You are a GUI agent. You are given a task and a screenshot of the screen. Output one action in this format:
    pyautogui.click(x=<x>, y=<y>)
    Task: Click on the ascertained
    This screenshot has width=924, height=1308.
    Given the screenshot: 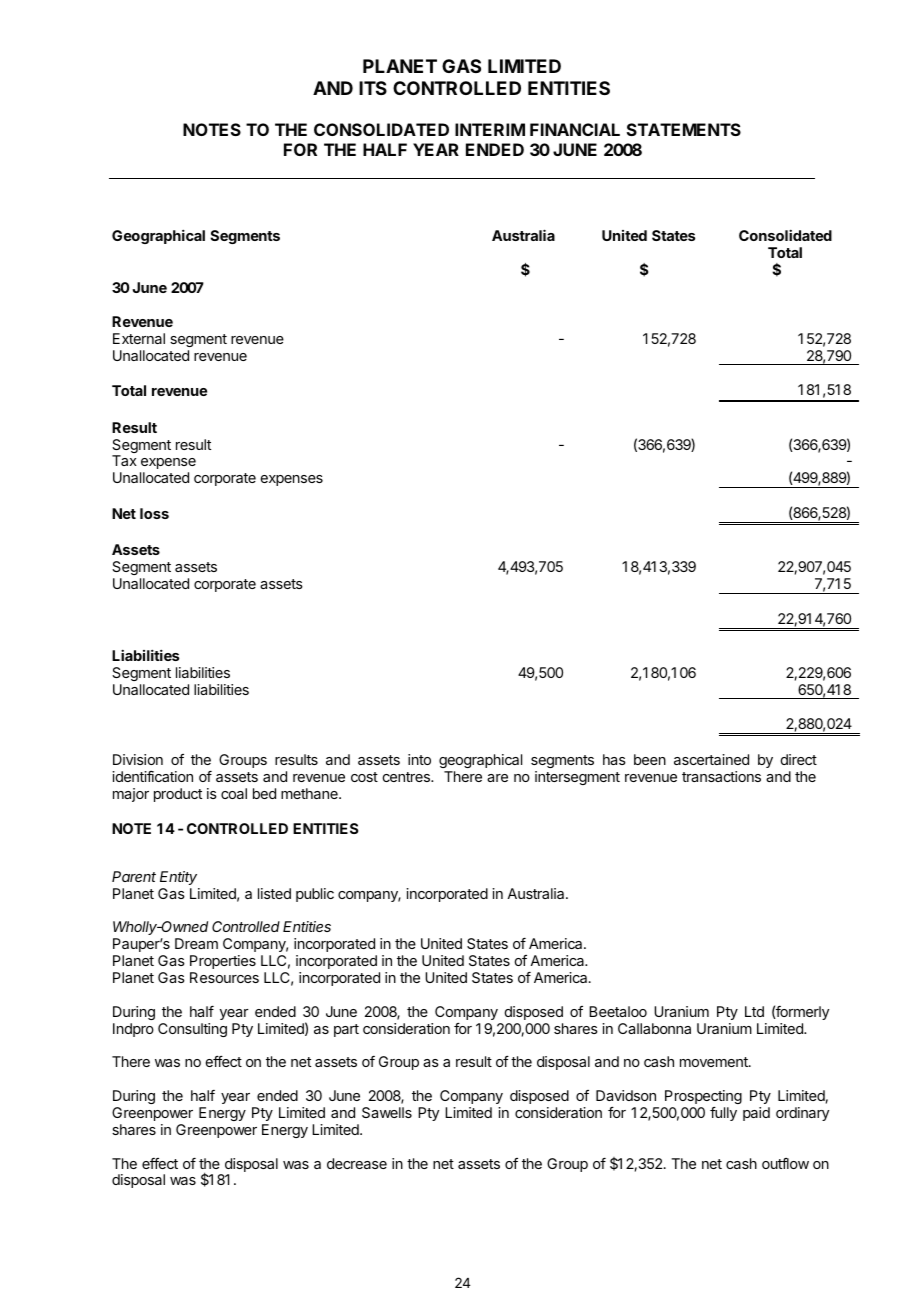 What is the action you would take?
    pyautogui.click(x=711, y=759)
